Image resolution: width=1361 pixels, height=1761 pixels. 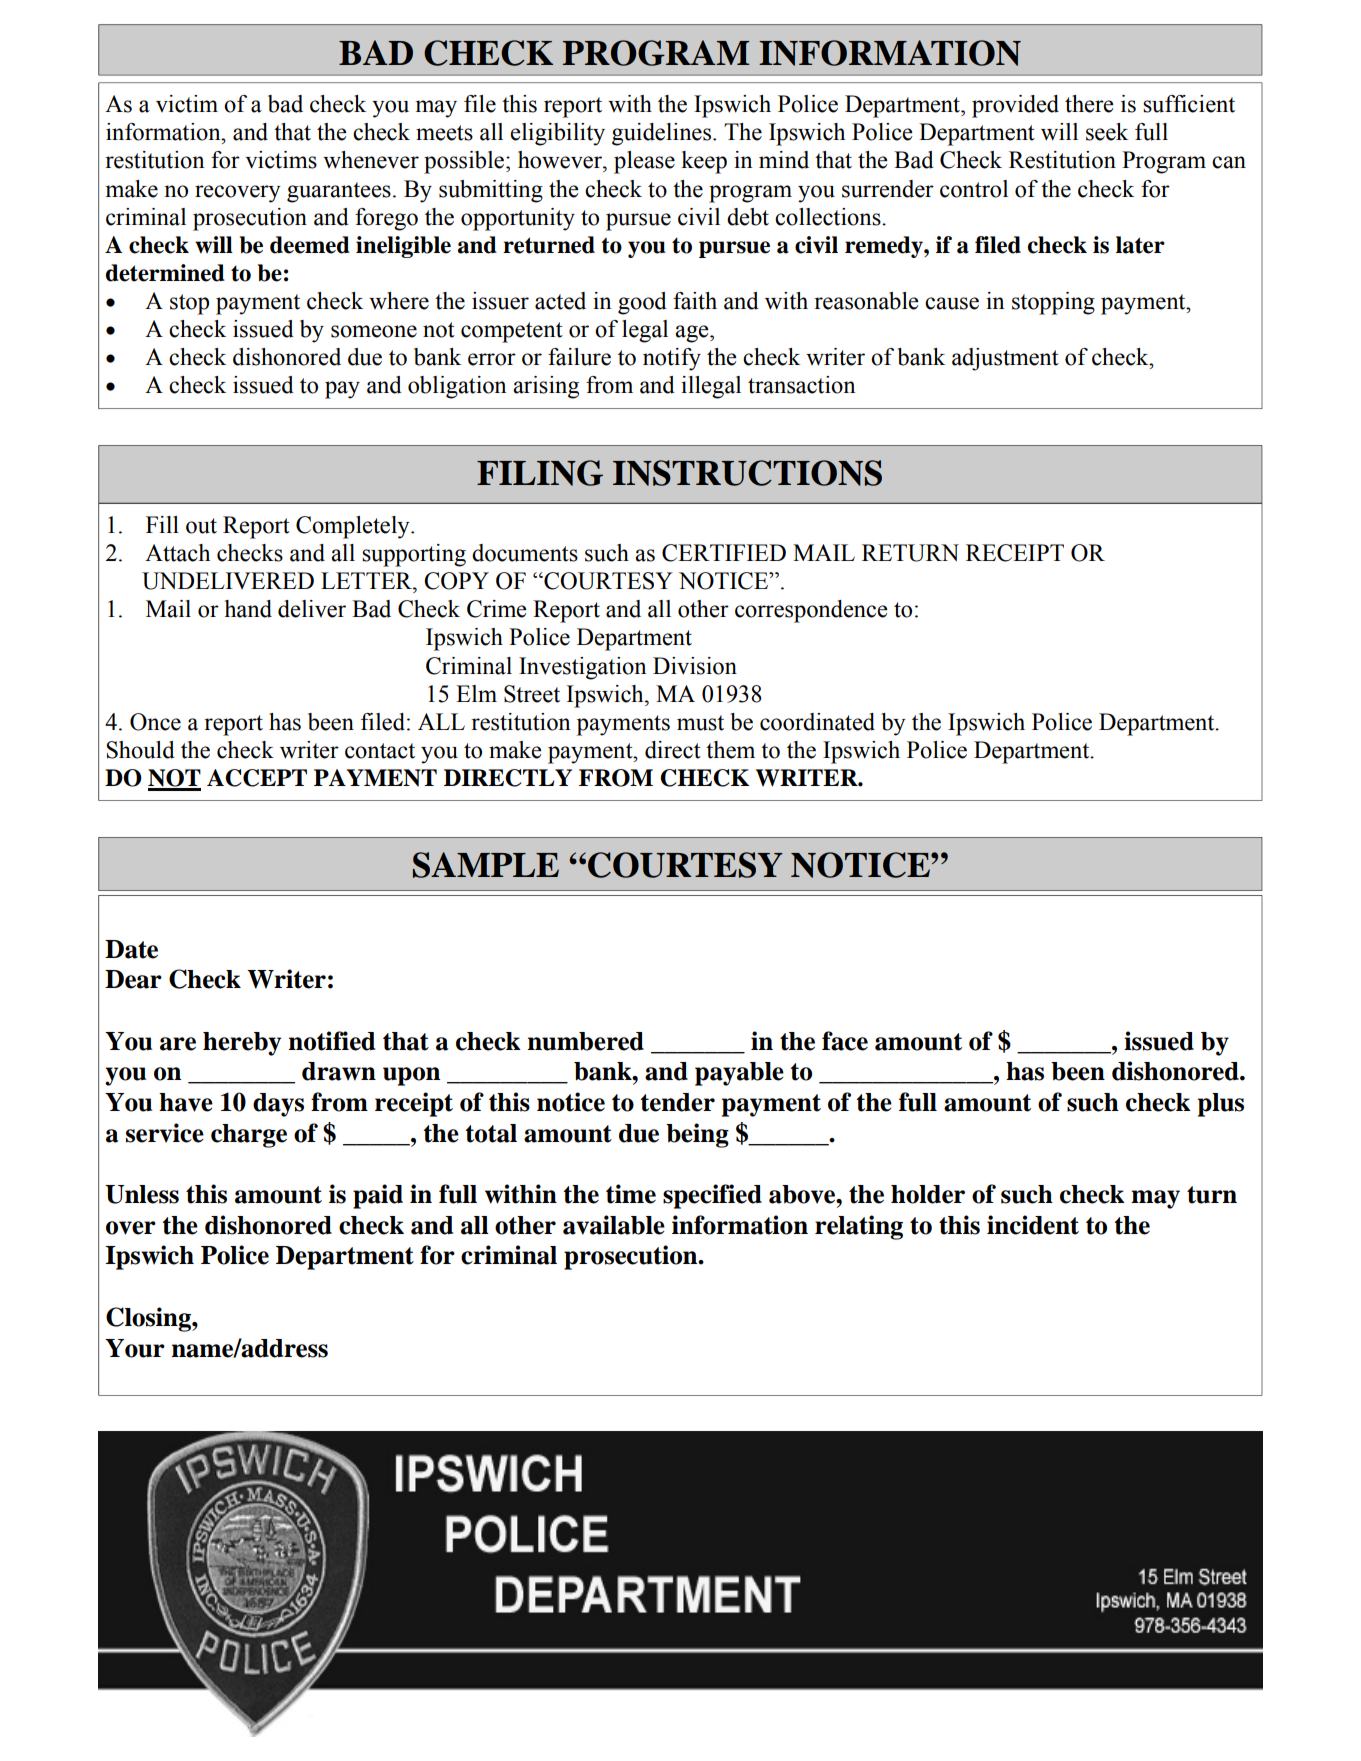 What do you see at coordinates (248, 609) in the screenshot?
I see `hand` at bounding box center [248, 609].
